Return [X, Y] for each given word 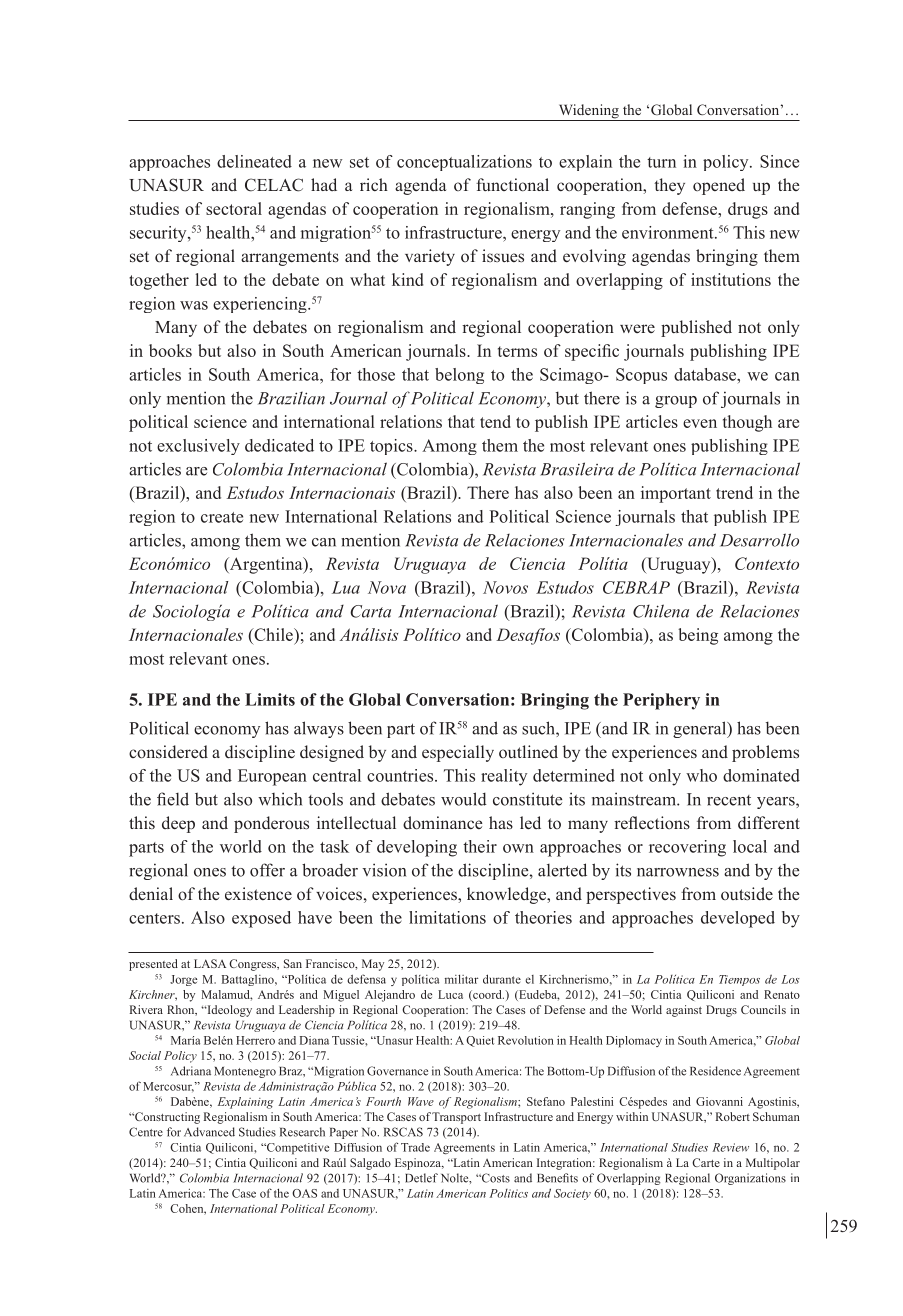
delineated [254, 161]
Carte [706, 1162]
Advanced [209, 1132]
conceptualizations [464, 163]
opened [719, 186]
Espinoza [419, 1164]
